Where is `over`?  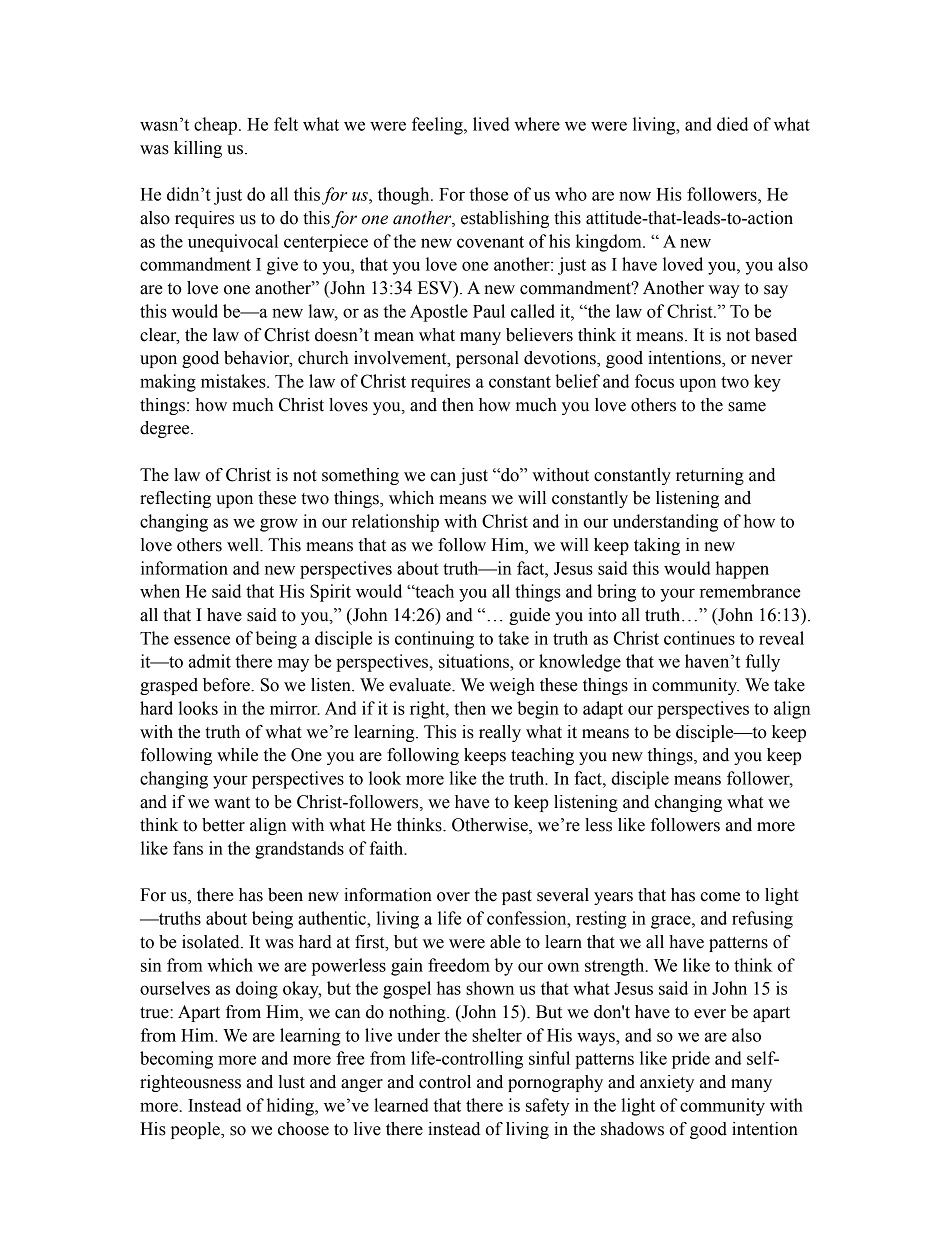 over is located at coordinates (453, 897).
